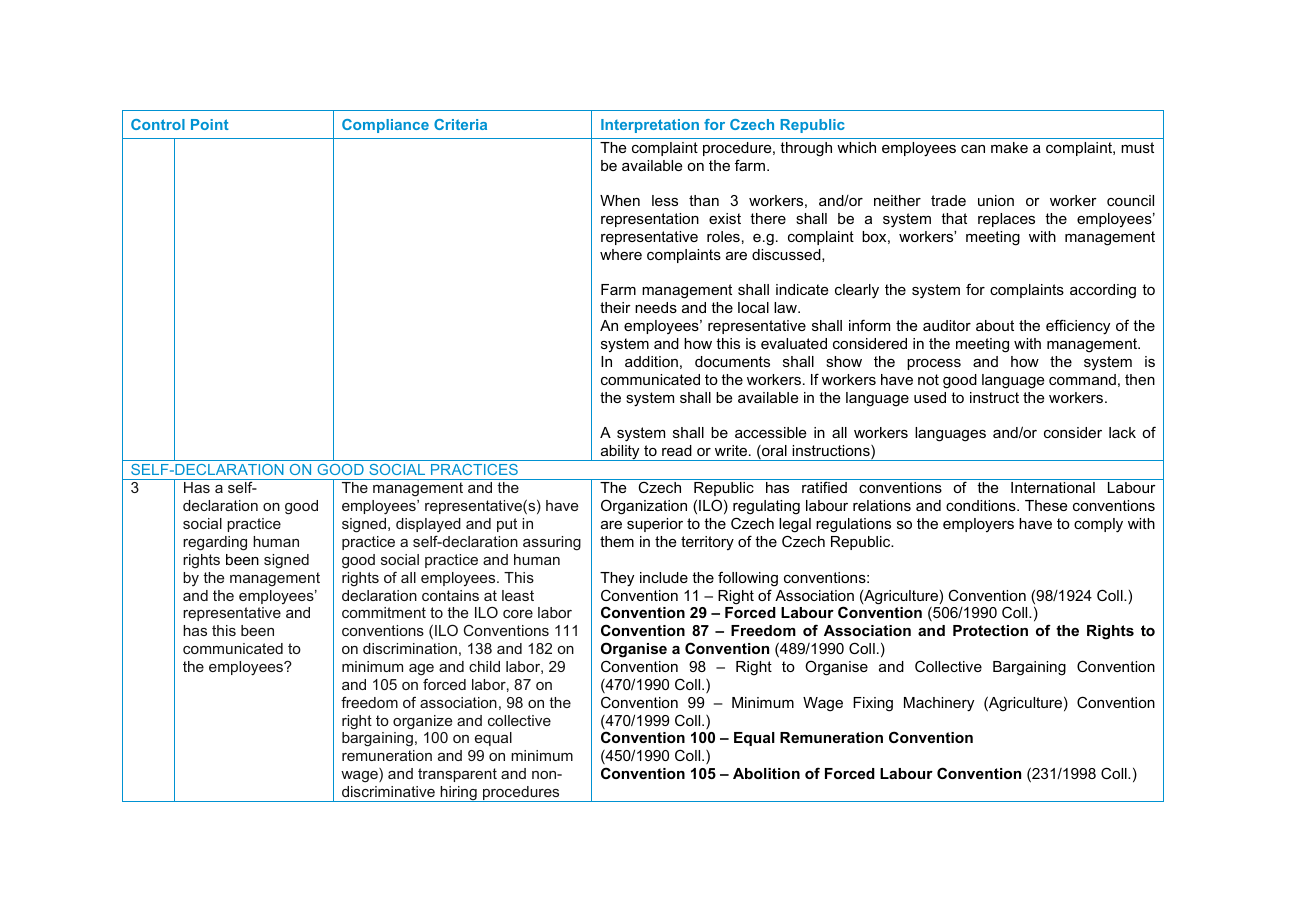  I want to click on command, so click(1082, 379).
